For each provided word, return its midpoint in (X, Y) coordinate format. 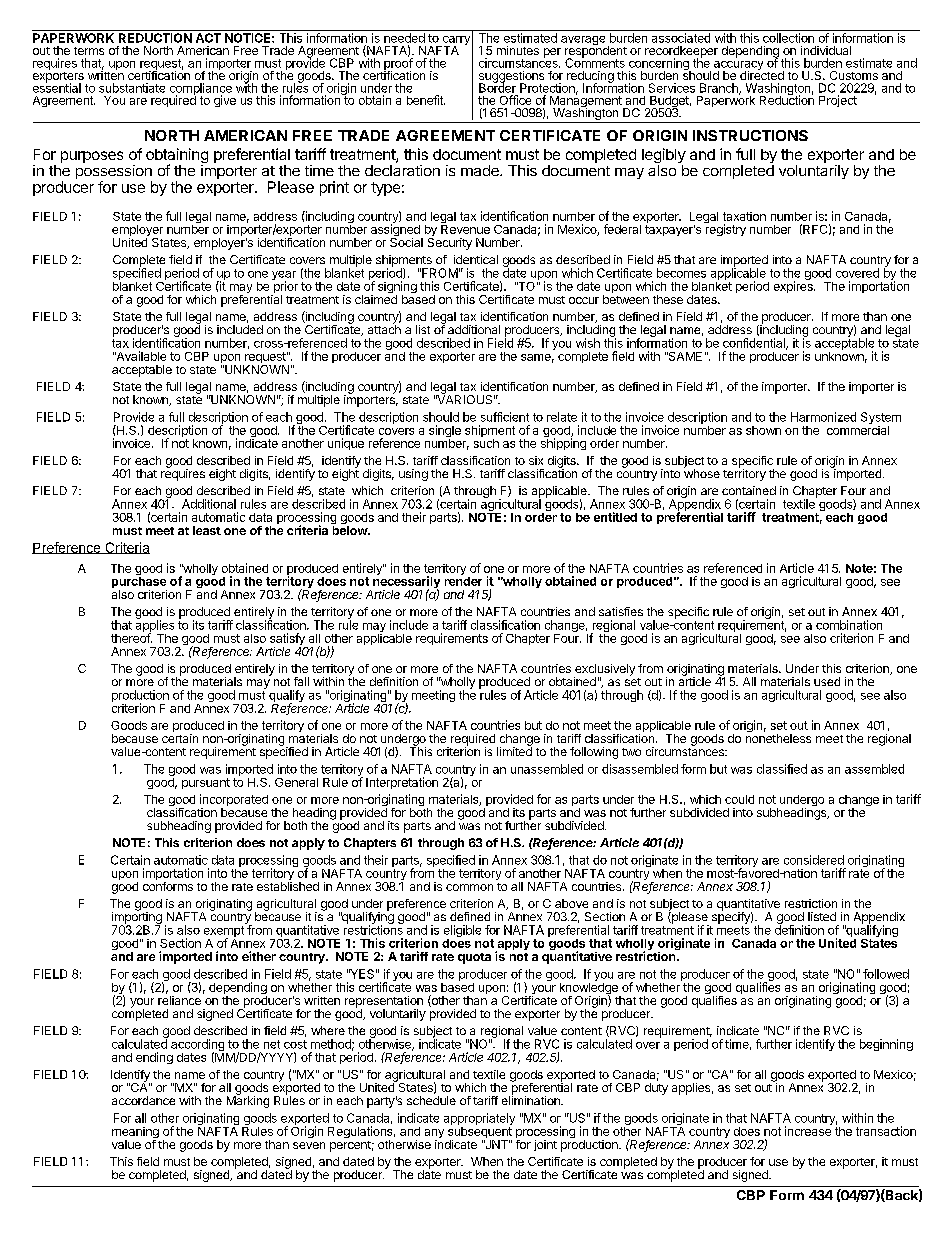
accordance (143, 1100)
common (469, 887)
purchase (139, 582)
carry (455, 42)
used (827, 681)
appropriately (479, 1120)
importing (137, 918)
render (463, 580)
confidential (755, 344)
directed (762, 74)
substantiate (132, 88)
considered (814, 860)
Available (140, 356)
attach (384, 328)
